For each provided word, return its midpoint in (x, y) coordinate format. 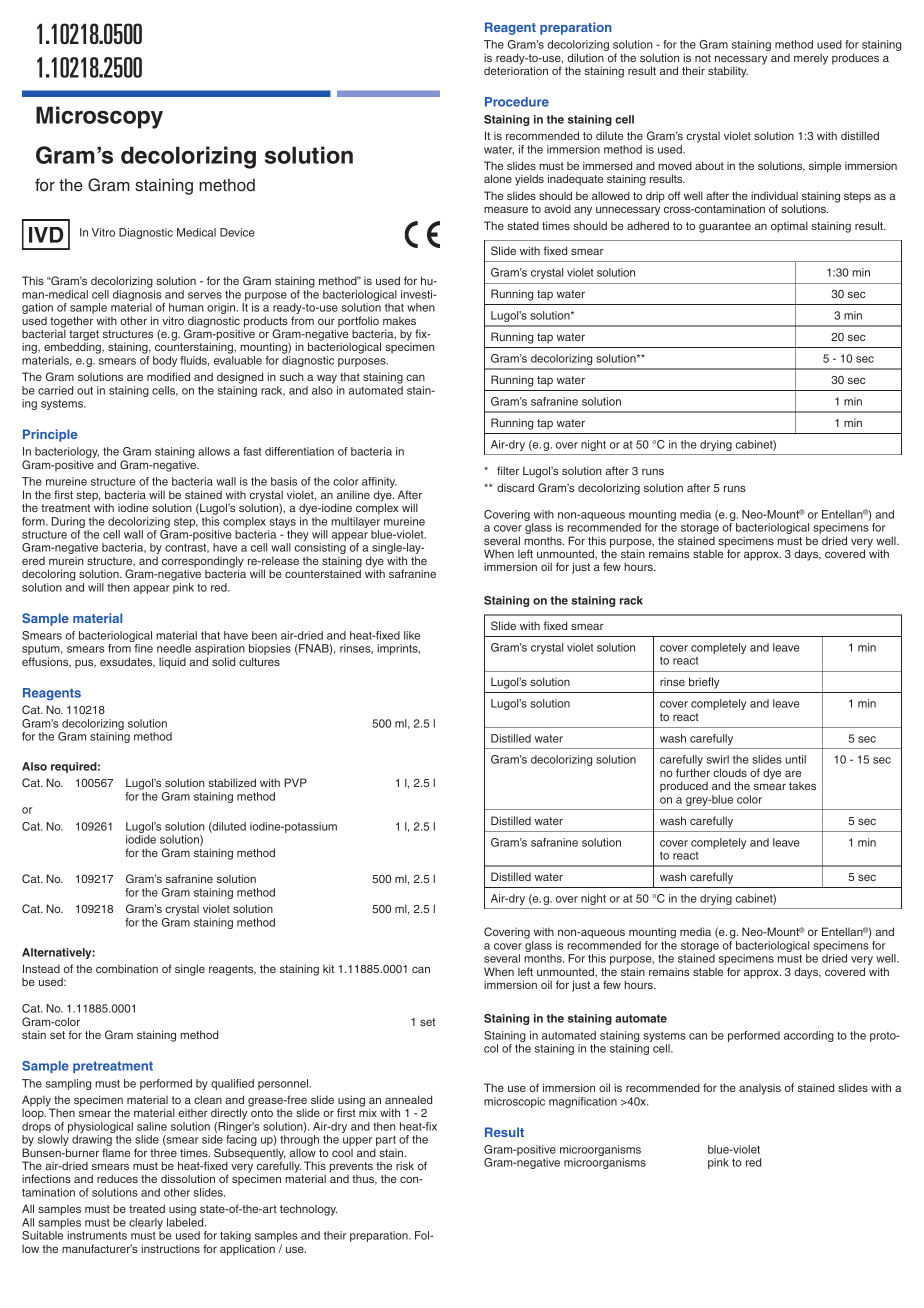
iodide (141, 839)
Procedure (517, 102)
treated (147, 1208)
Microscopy (99, 117)
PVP (295, 782)
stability (728, 72)
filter (508, 470)
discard (515, 487)
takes (802, 785)
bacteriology (67, 454)
